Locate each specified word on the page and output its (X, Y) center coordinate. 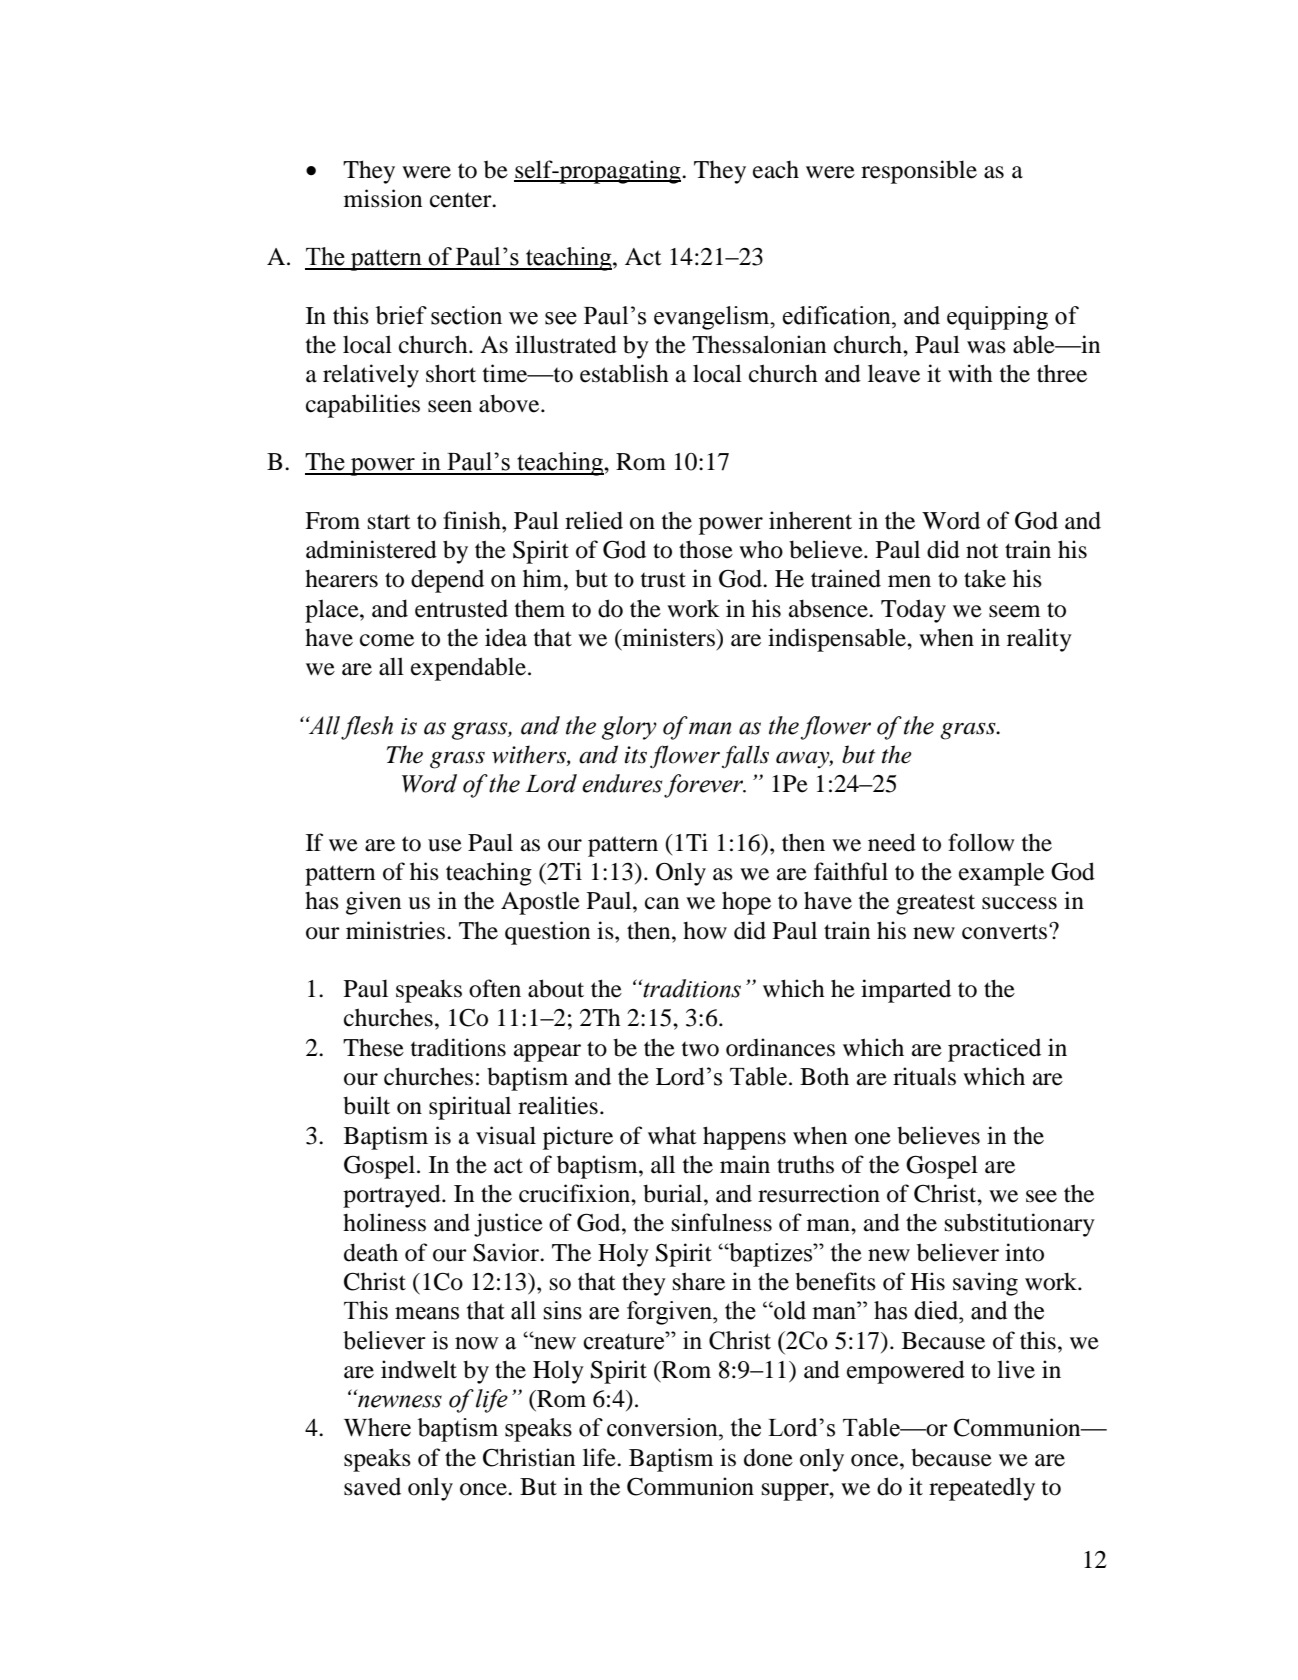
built (366, 1105)
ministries (397, 930)
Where (377, 1427)
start (389, 522)
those (706, 549)
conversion (663, 1427)
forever (704, 786)
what (672, 1135)
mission (383, 198)
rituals (924, 1076)
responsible (919, 172)
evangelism (713, 318)
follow (981, 842)
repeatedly (982, 1489)
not (982, 551)
